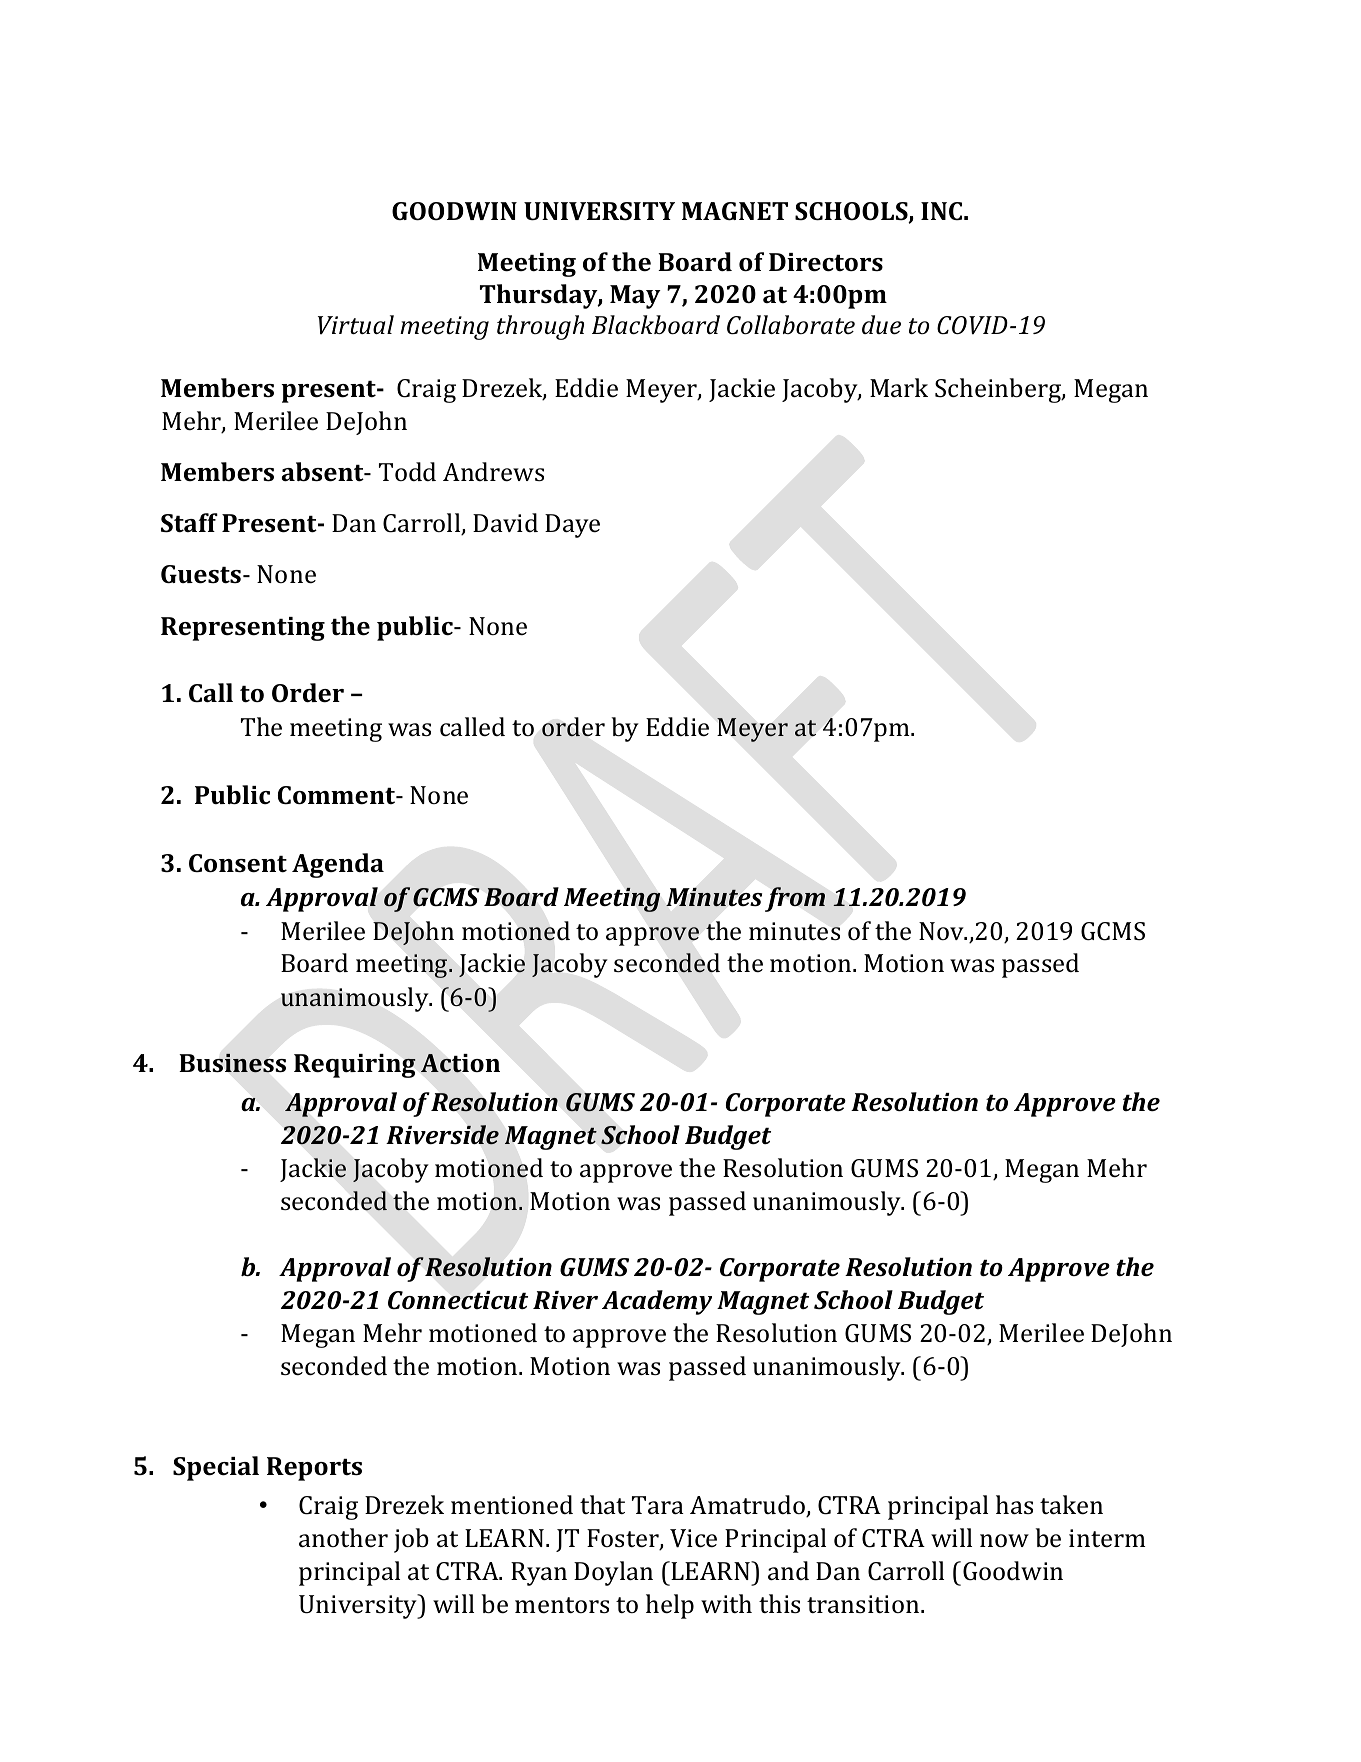  I want to click on May, so click(635, 297).
